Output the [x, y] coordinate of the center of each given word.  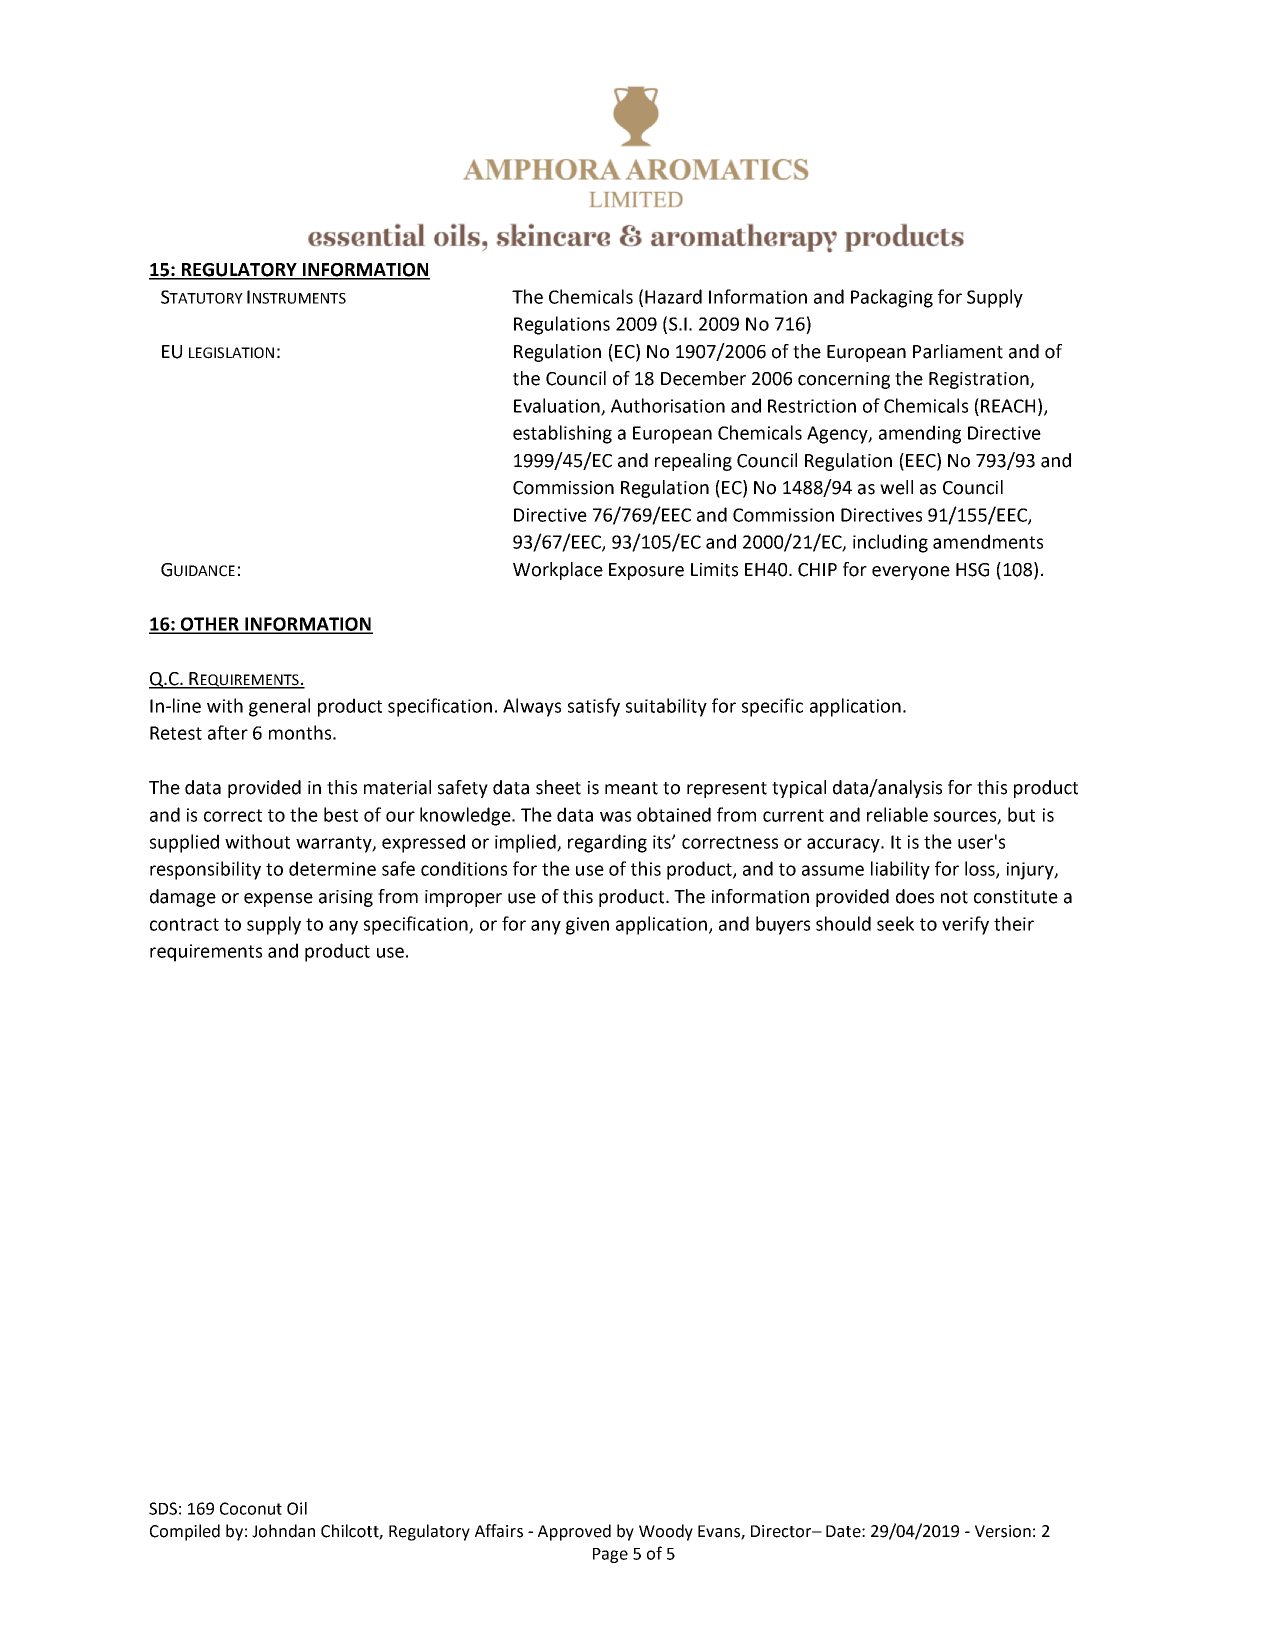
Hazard [673, 296]
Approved [574, 1532]
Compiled [185, 1532]
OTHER [210, 625]
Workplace [558, 571]
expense [278, 900]
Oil [297, 1508]
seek [895, 923]
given [587, 926]
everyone [911, 573]
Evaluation [558, 406]
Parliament [958, 351]
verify [965, 925]
